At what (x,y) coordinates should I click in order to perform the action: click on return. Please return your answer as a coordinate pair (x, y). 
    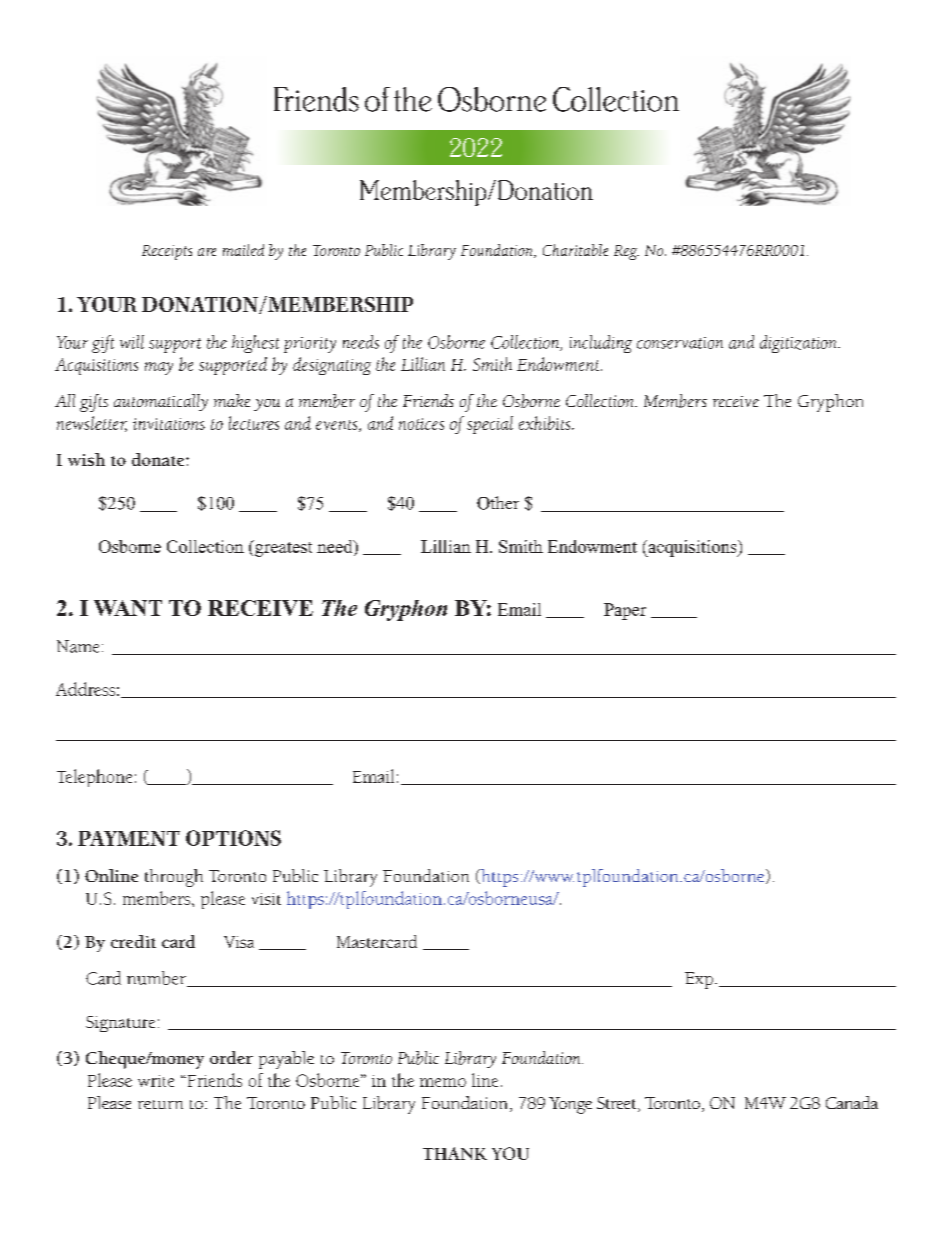
    Looking at the image, I should click on (160, 1104).
